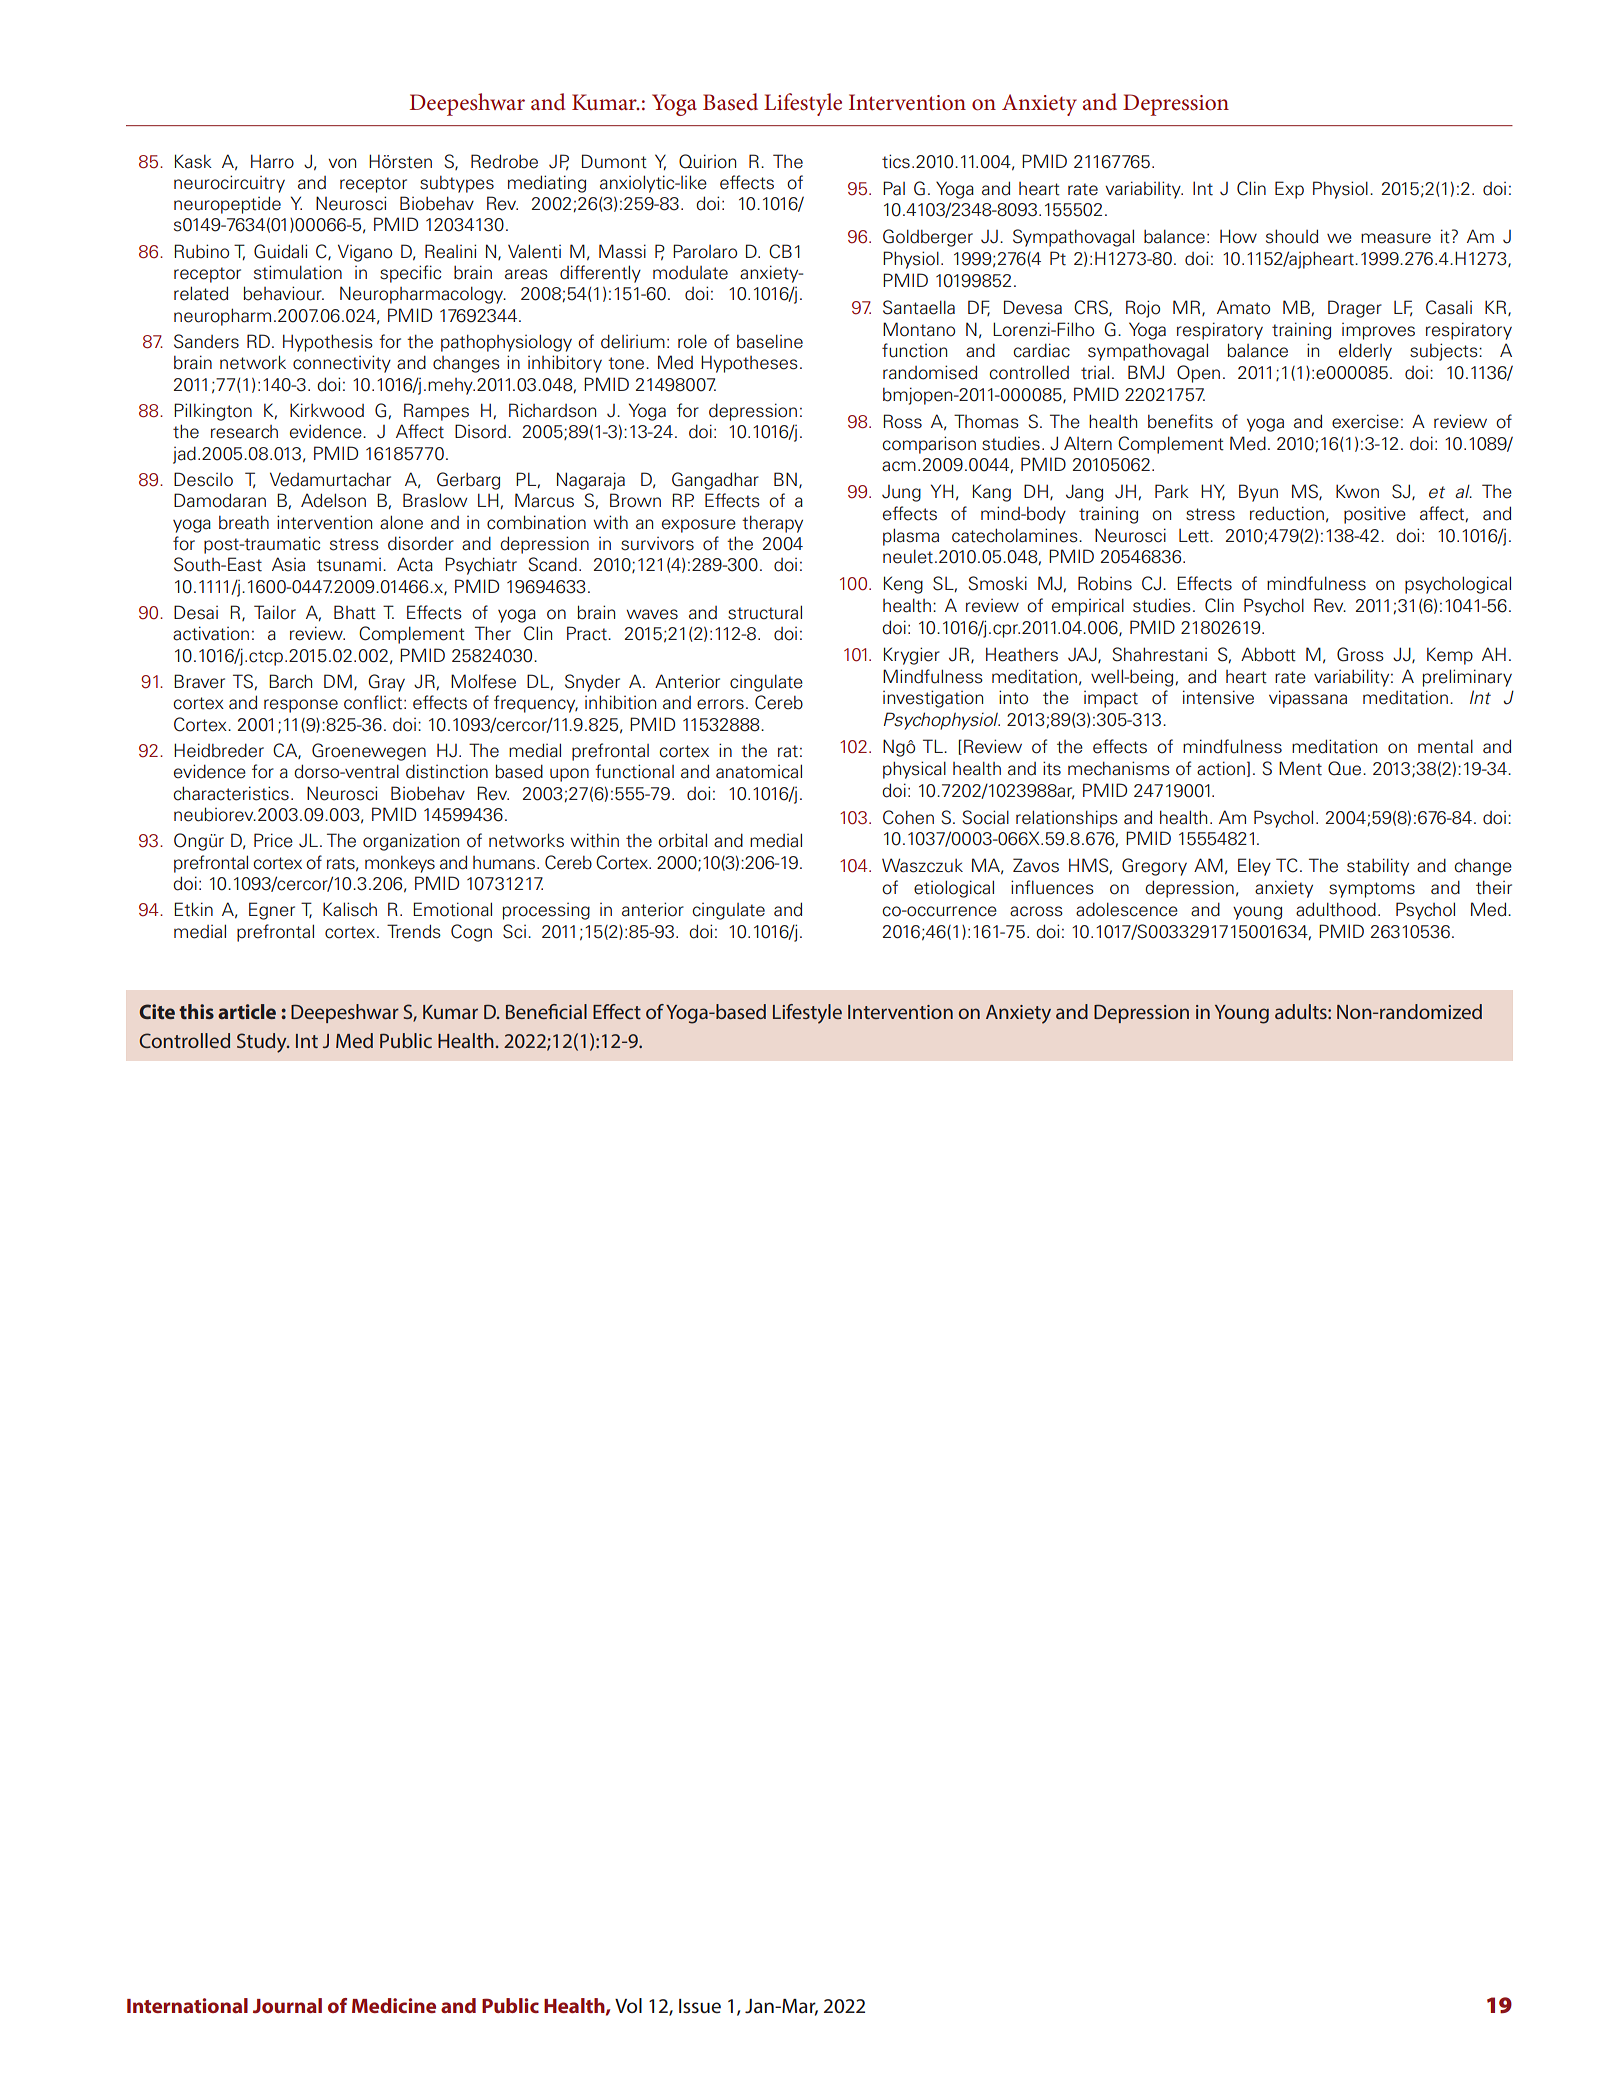  I want to click on Vol, so click(628, 2005).
